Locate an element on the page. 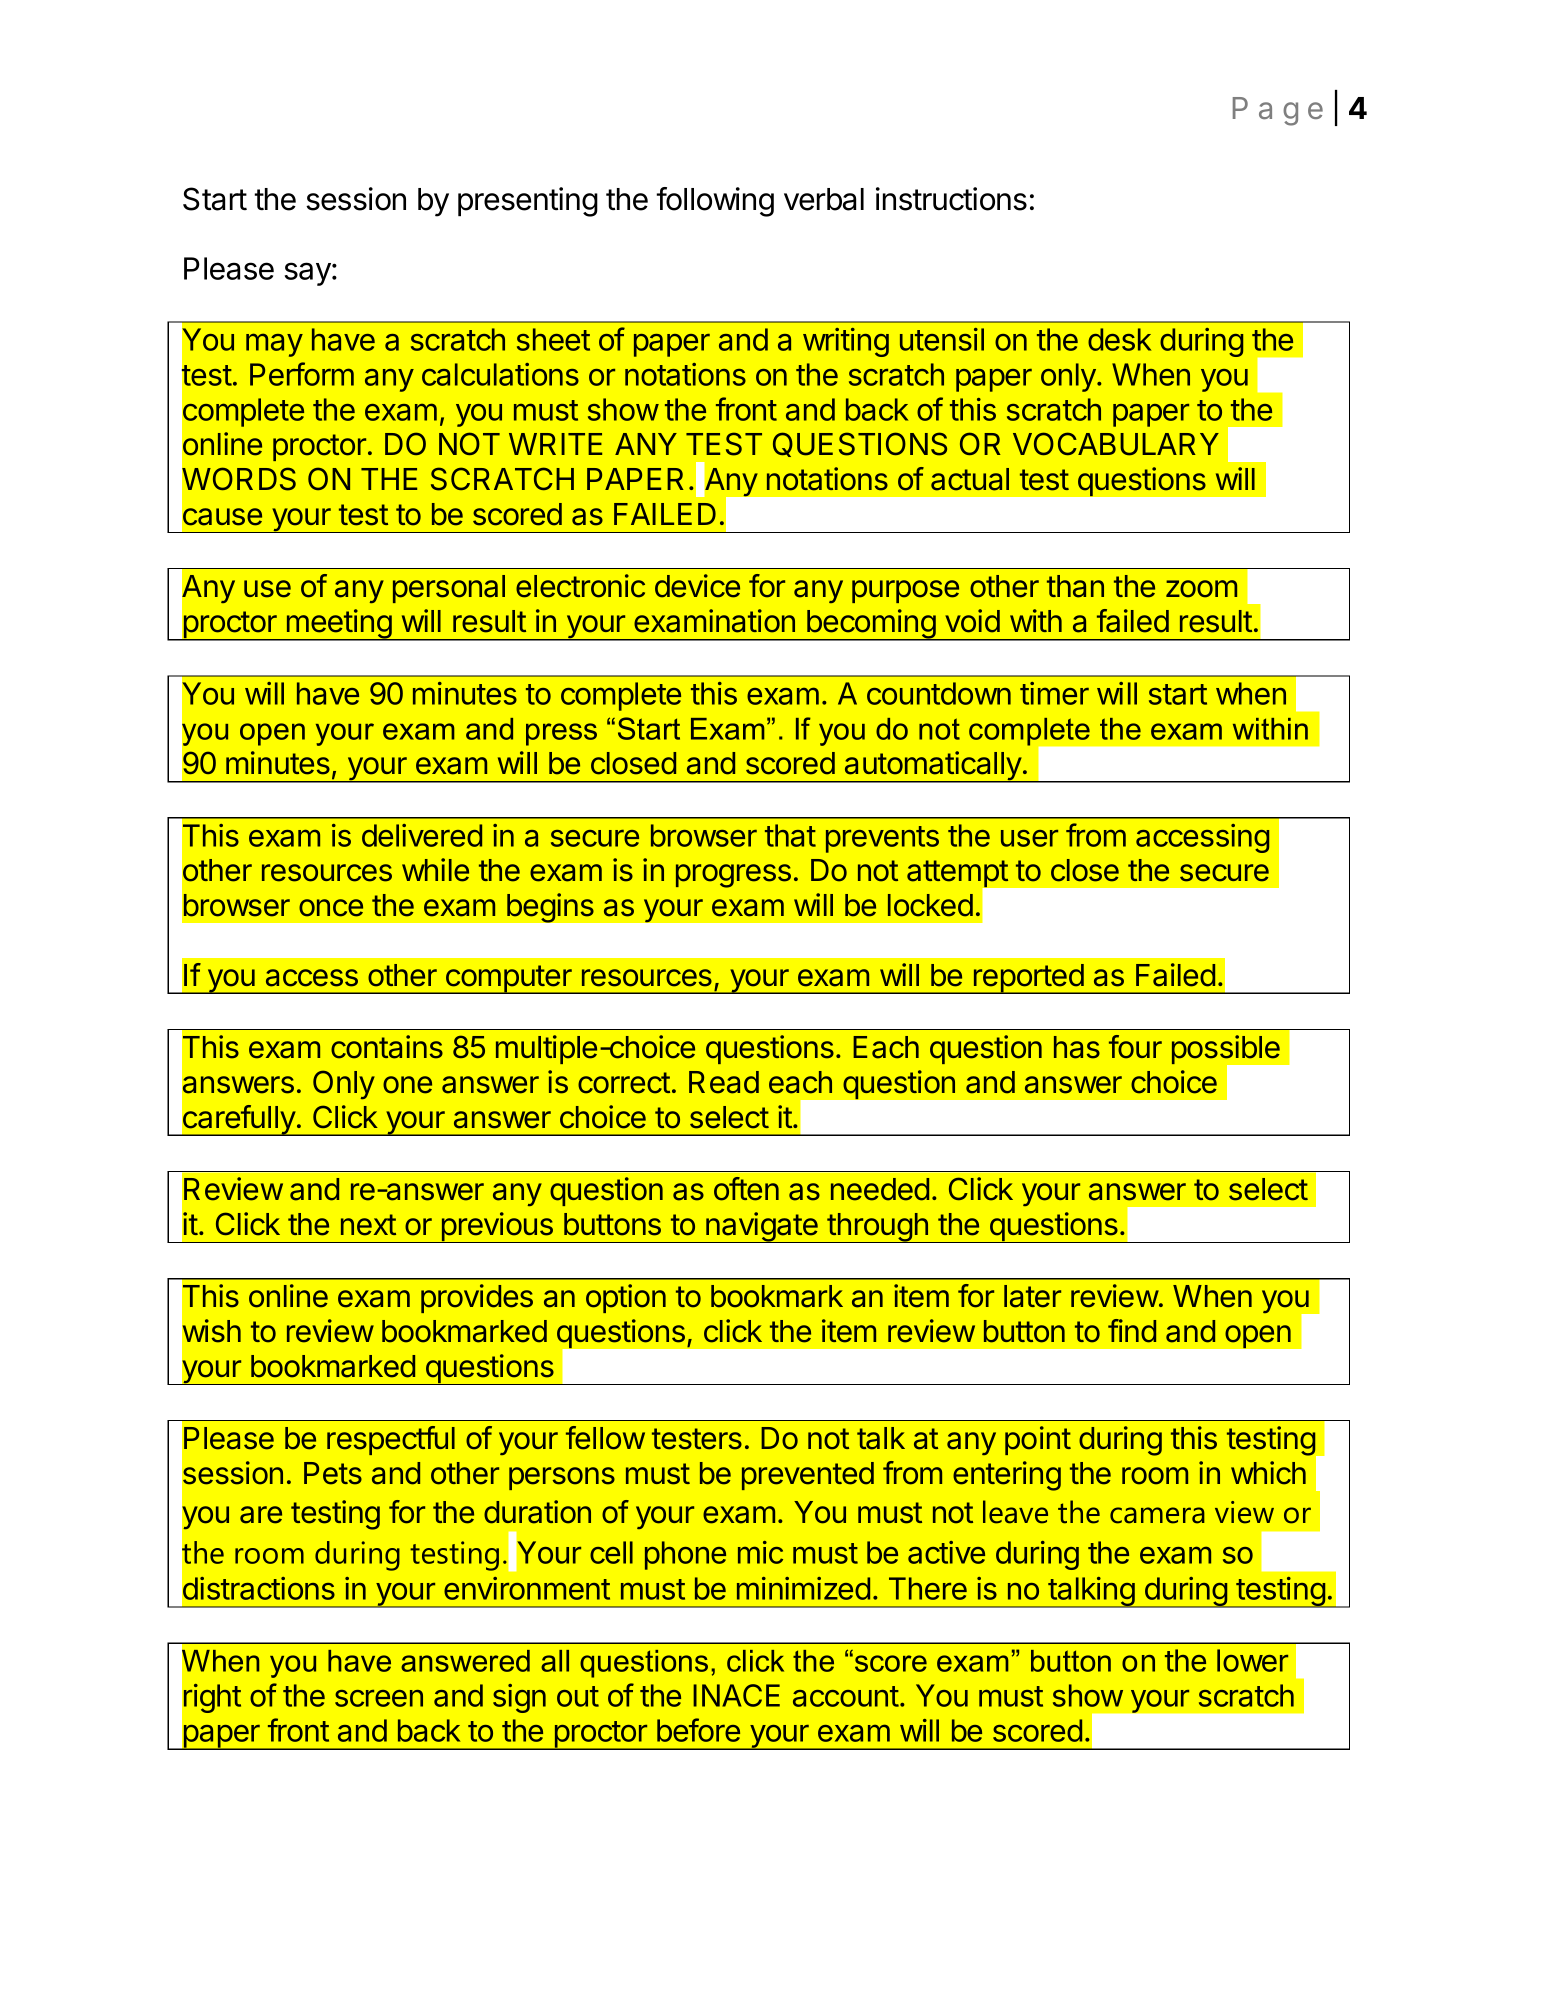  before is located at coordinates (698, 1730).
